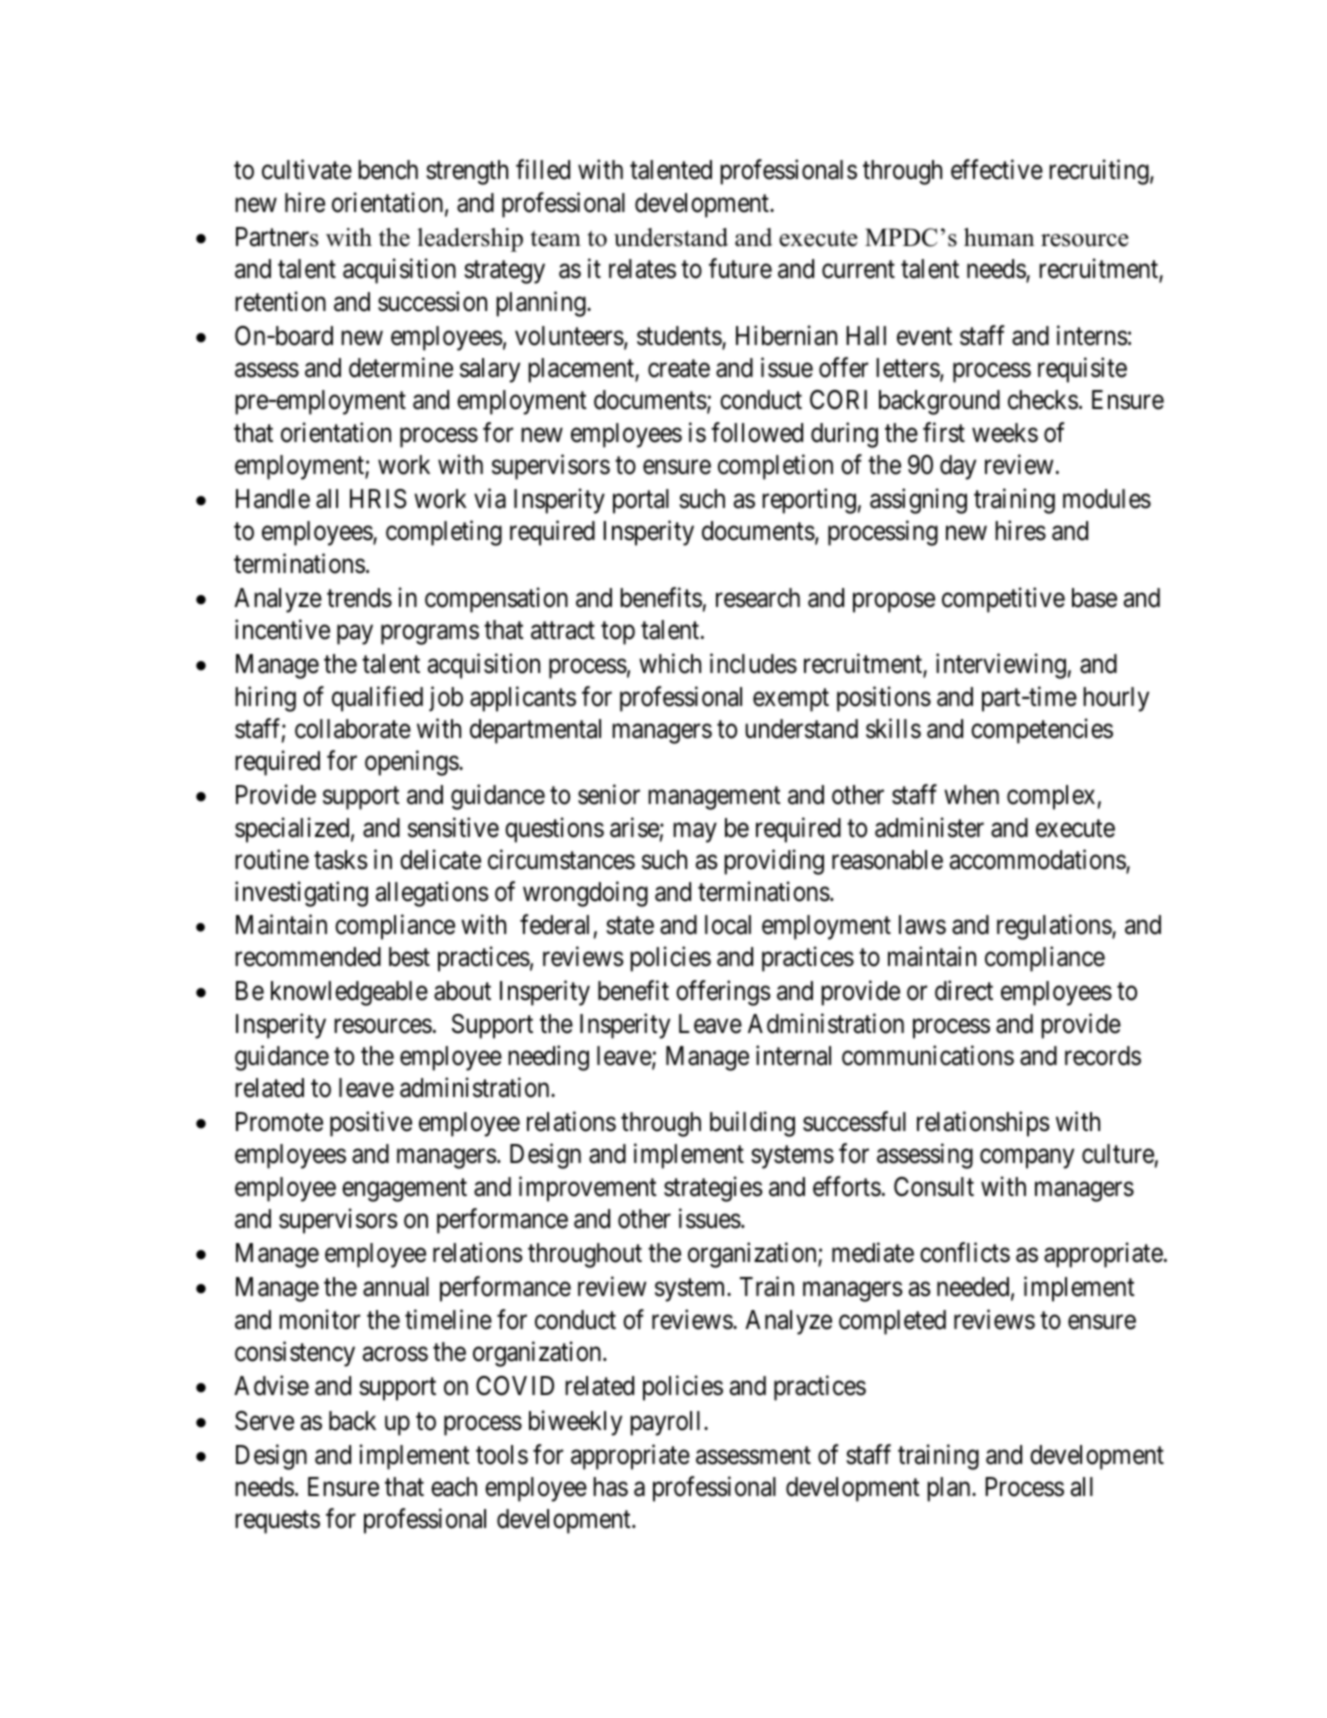  What do you see at coordinates (388, 170) in the document?
I see `bench` at bounding box center [388, 170].
